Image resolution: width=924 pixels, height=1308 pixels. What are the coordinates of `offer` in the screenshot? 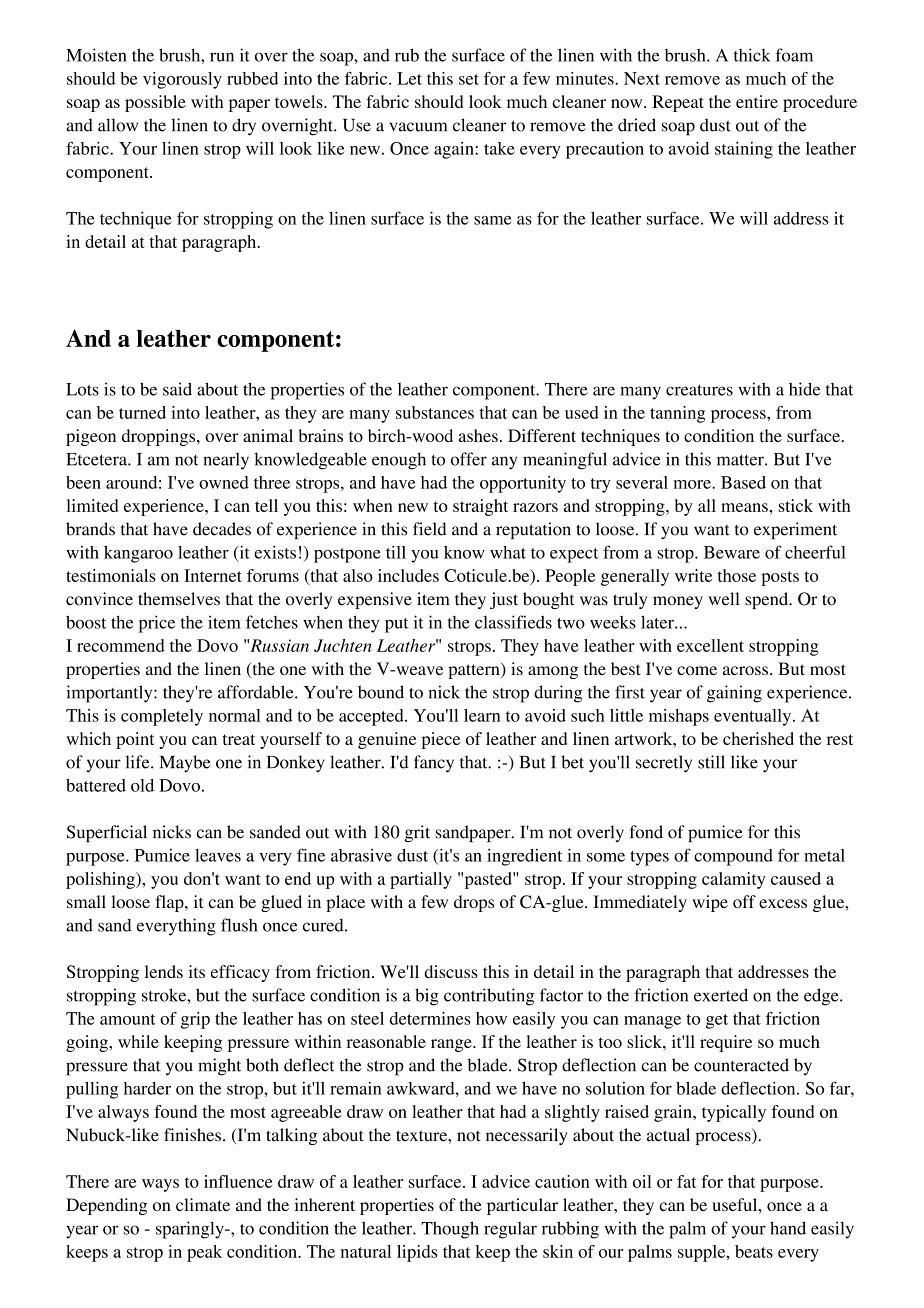 It's located at (469, 459).
